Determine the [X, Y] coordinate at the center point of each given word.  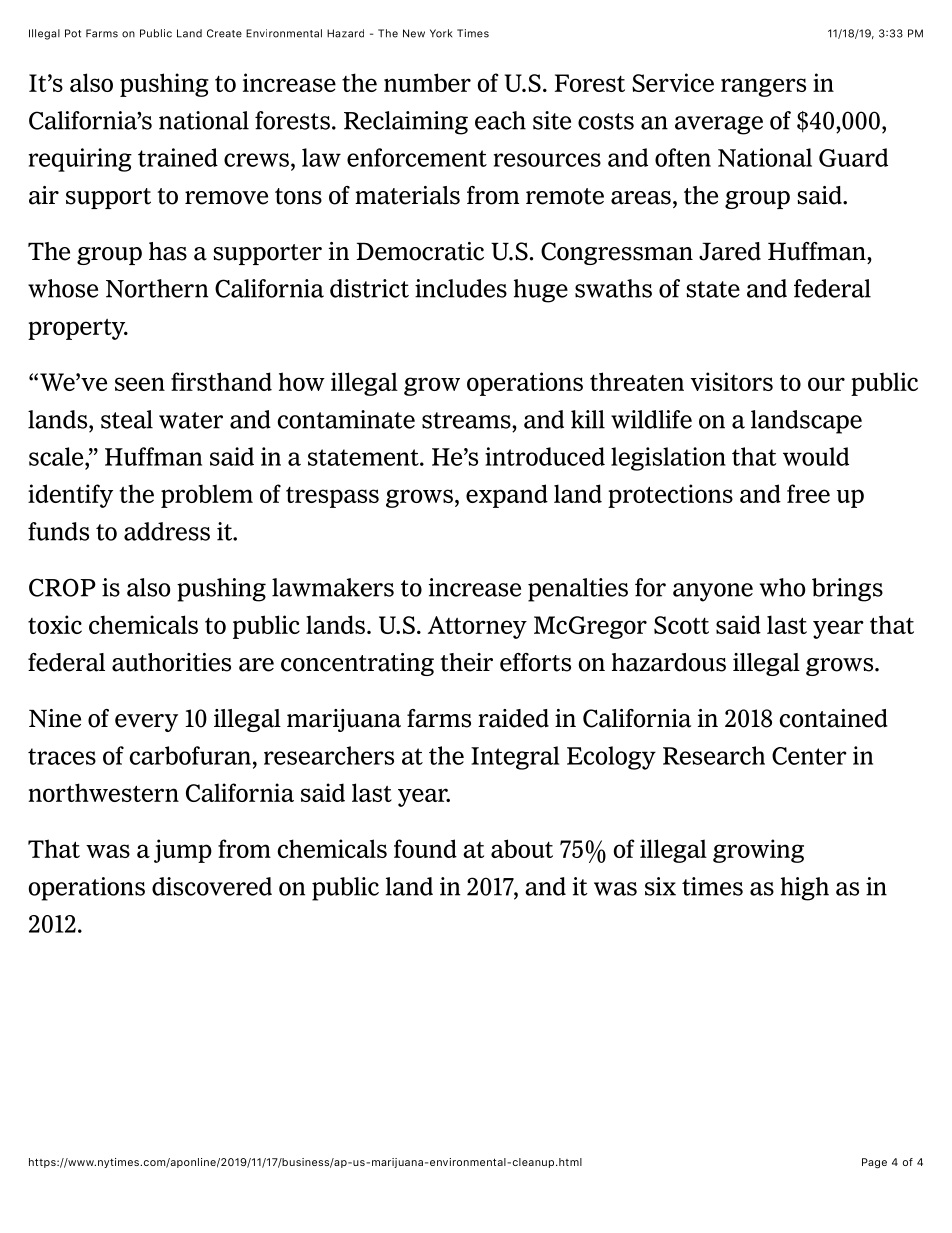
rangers [763, 87]
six [660, 886]
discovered [212, 886]
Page [874, 1163]
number [427, 82]
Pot [73, 33]
